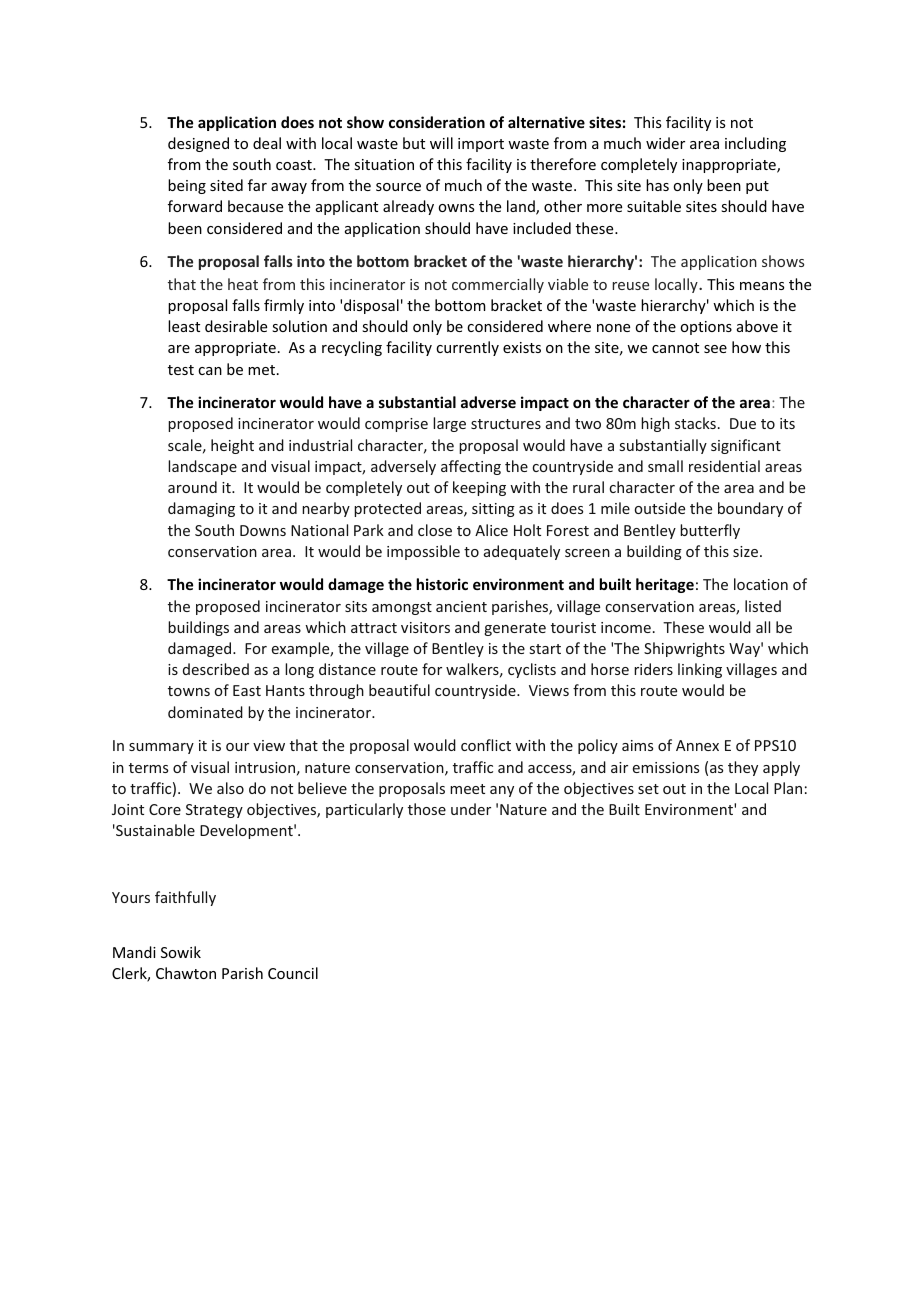  I want to click on faithfully, so click(185, 898).
